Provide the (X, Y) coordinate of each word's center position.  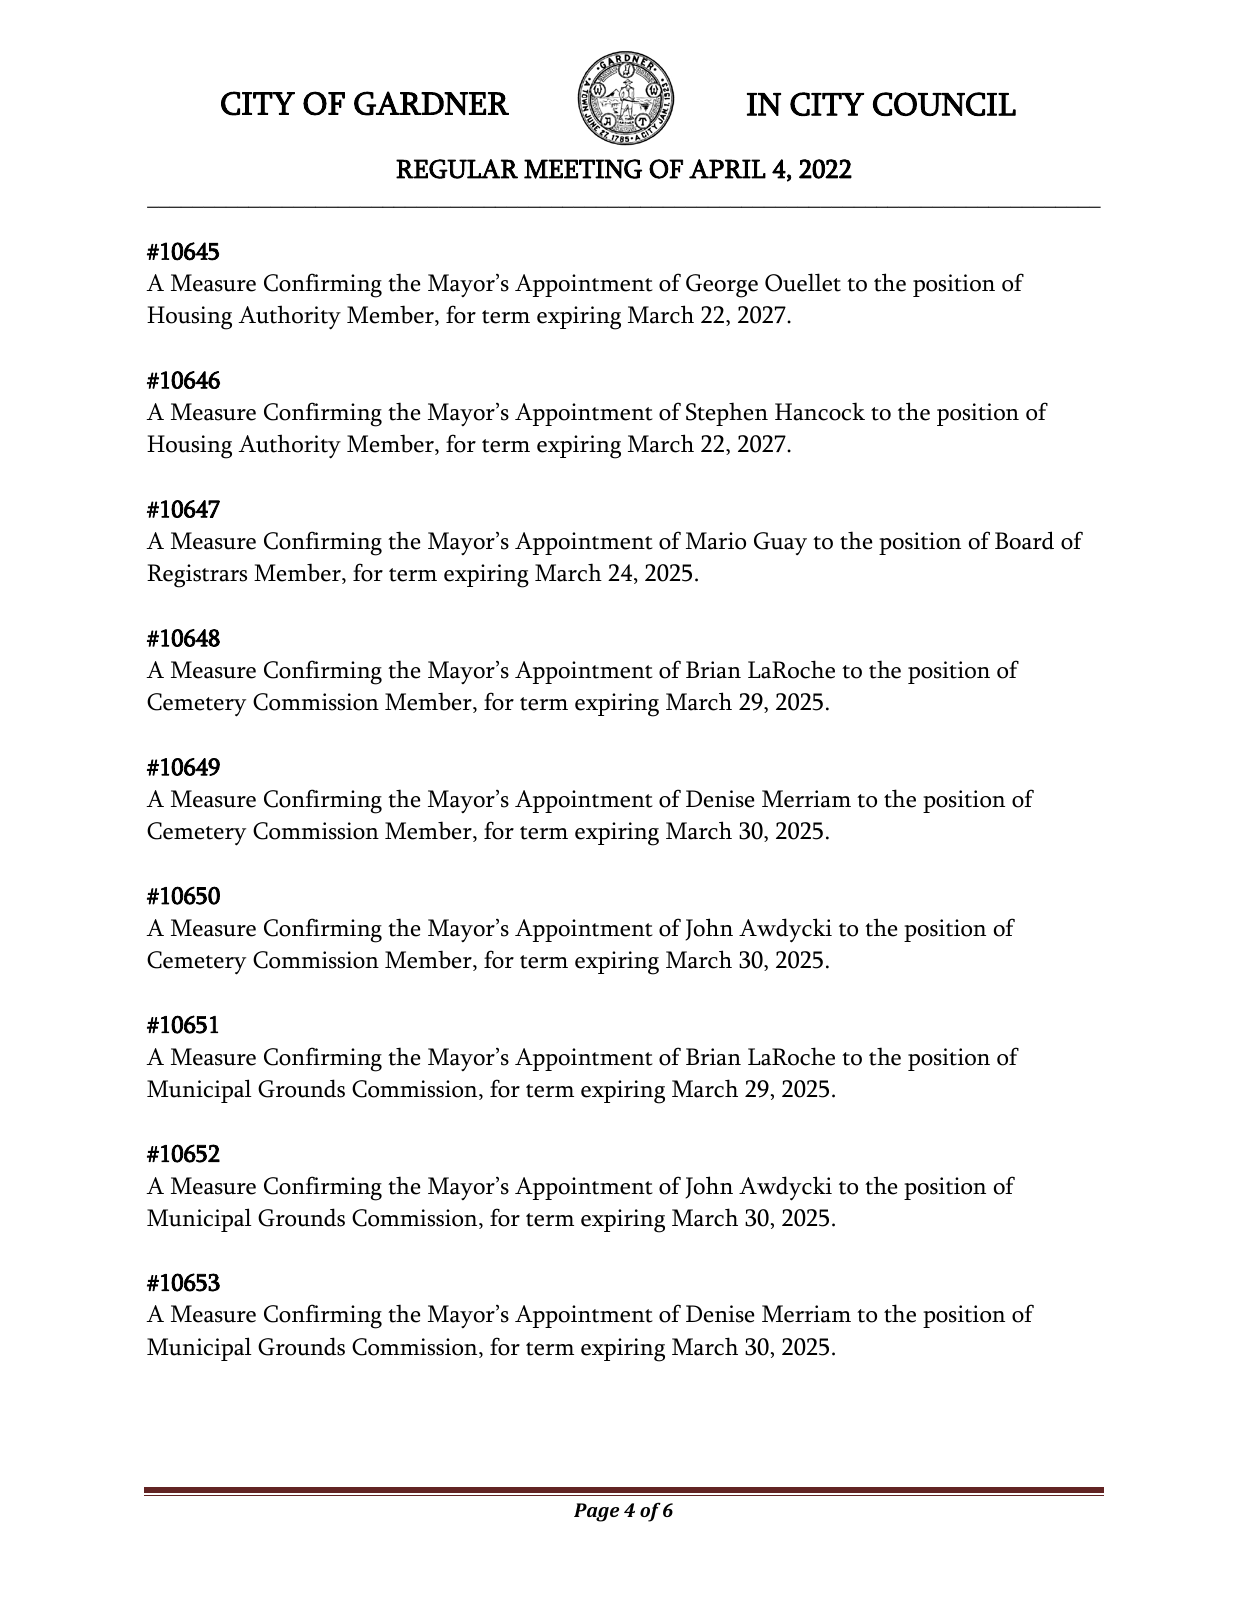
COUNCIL (944, 104)
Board (1024, 540)
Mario (716, 541)
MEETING (583, 169)
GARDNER (431, 103)
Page (596, 1512)
